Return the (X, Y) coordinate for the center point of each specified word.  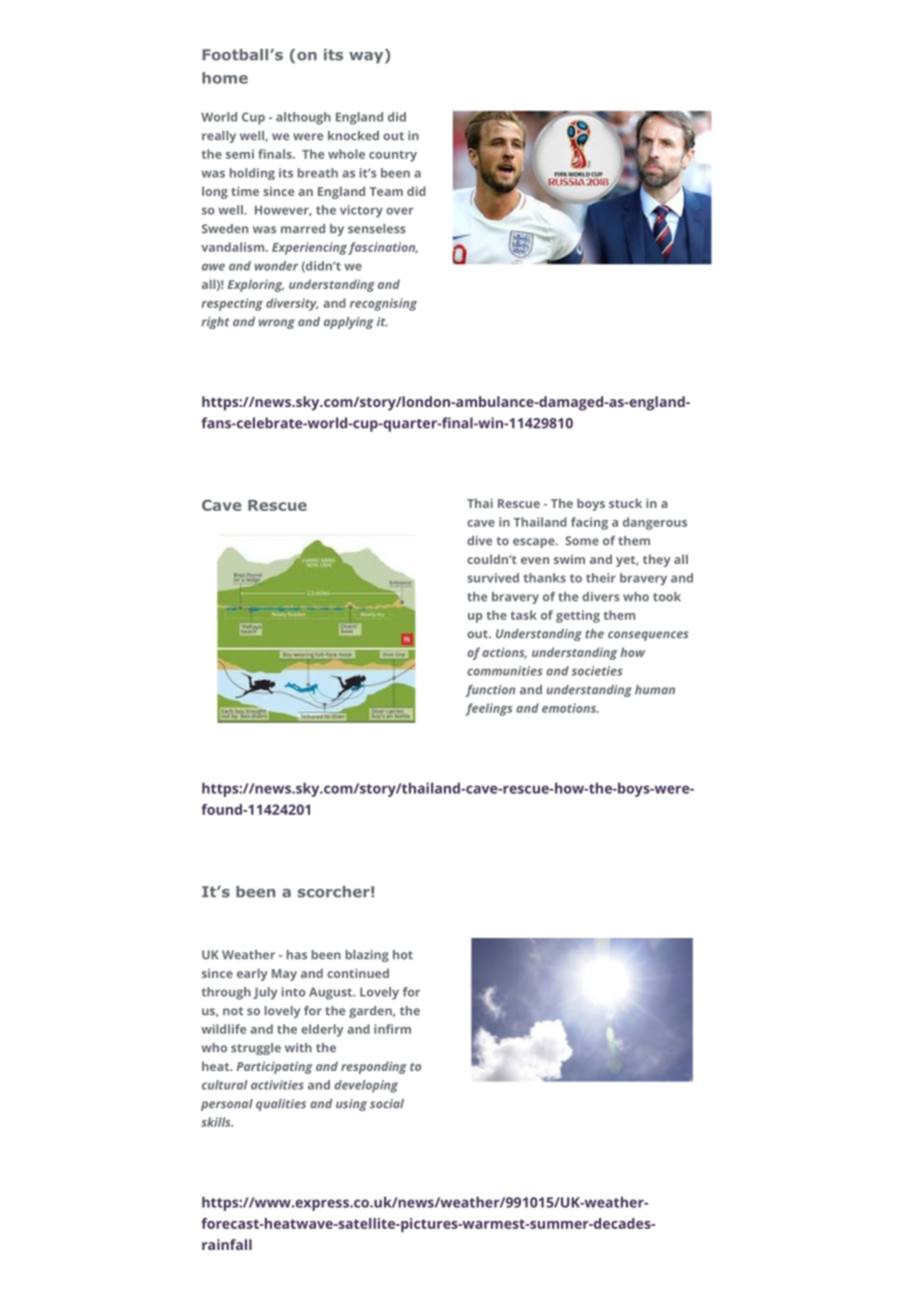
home (225, 78)
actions (504, 653)
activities (277, 1085)
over (399, 211)
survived (493, 578)
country (393, 156)
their (601, 578)
